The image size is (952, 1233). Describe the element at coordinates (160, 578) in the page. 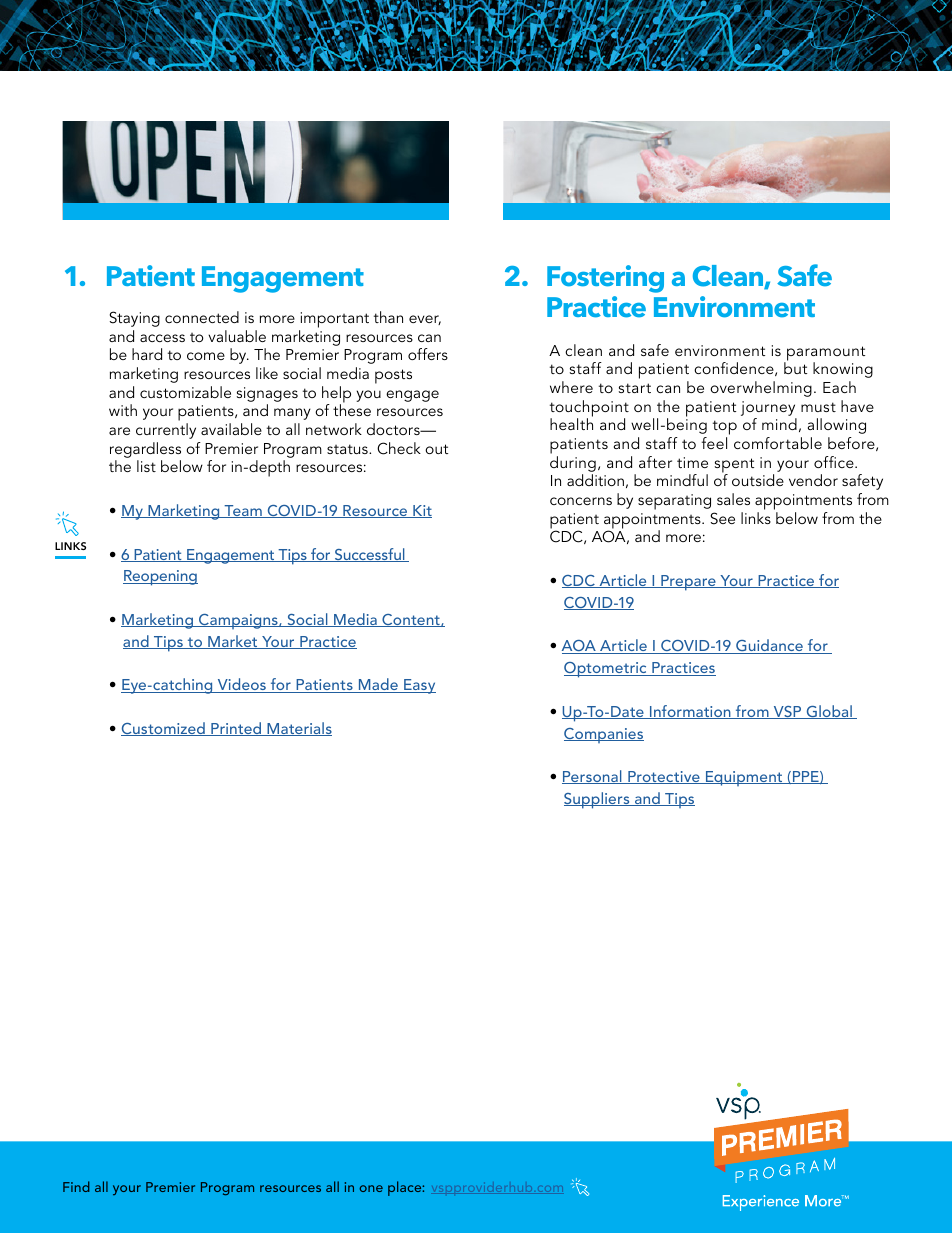

I see `Reopening` at that location.
